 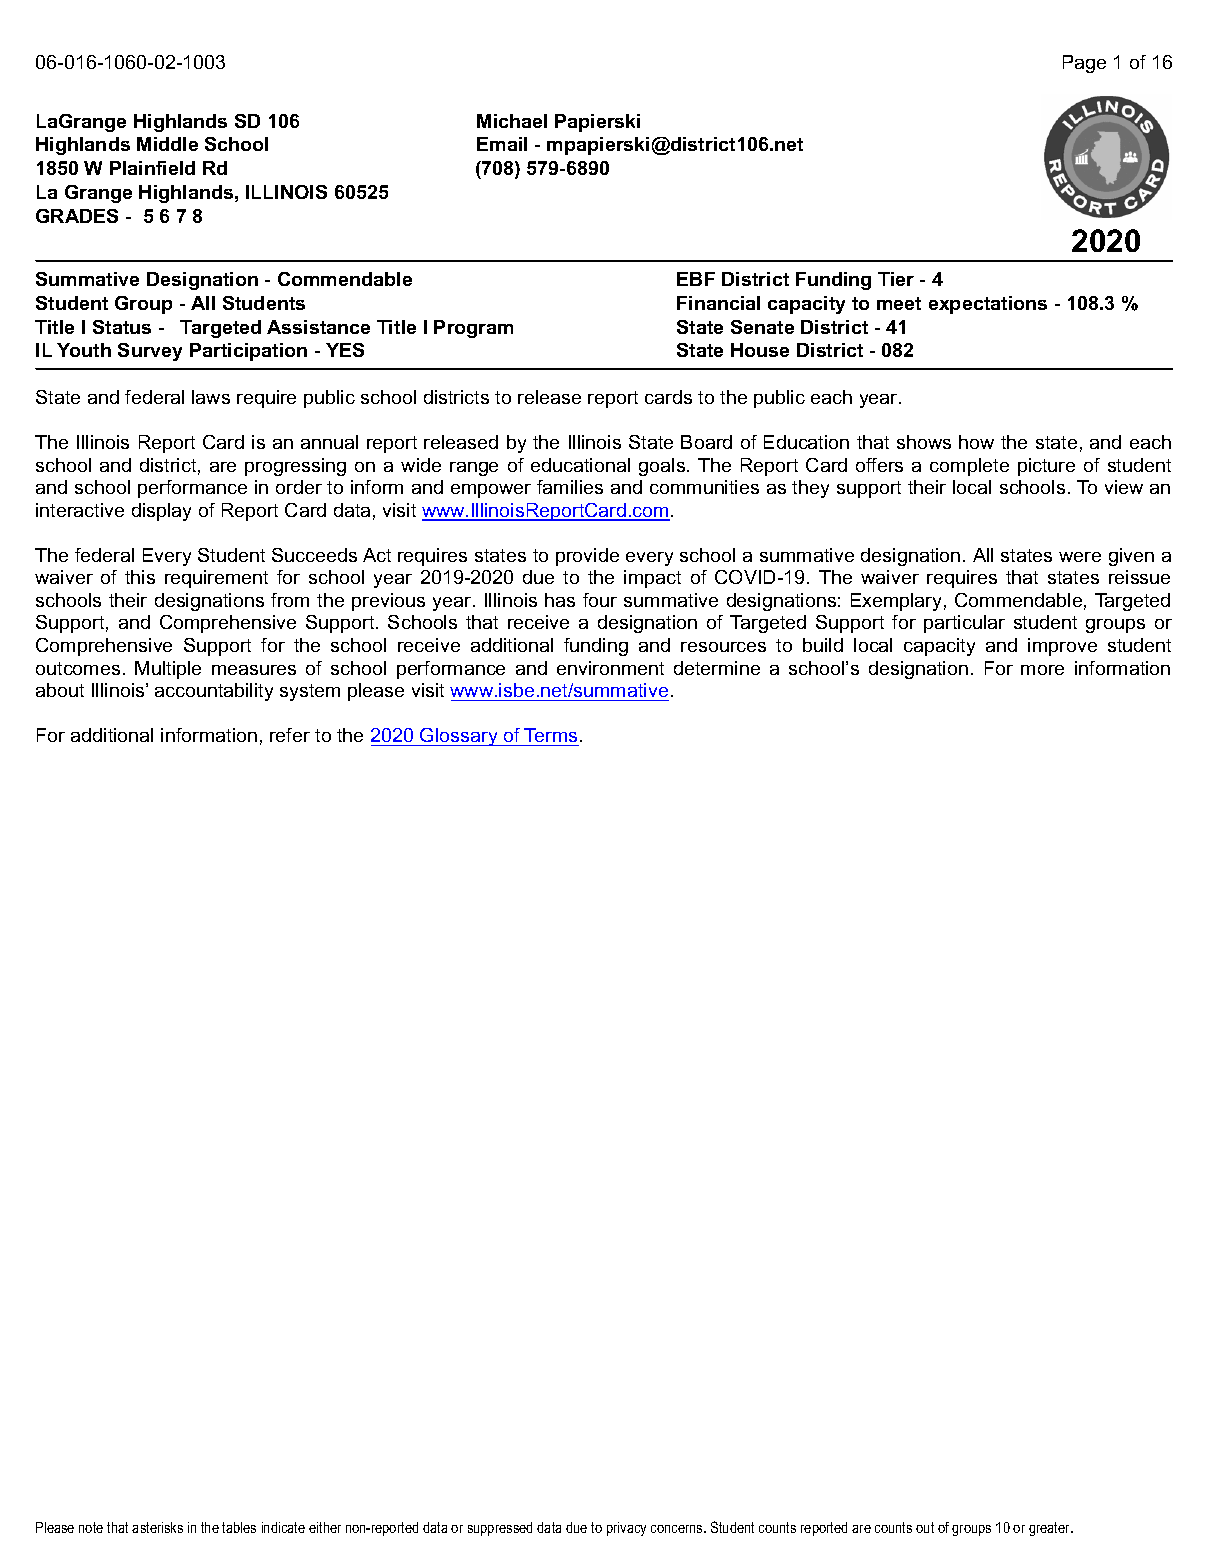 What do you see at coordinates (570, 487) in the screenshot?
I see `families` at bounding box center [570, 487].
